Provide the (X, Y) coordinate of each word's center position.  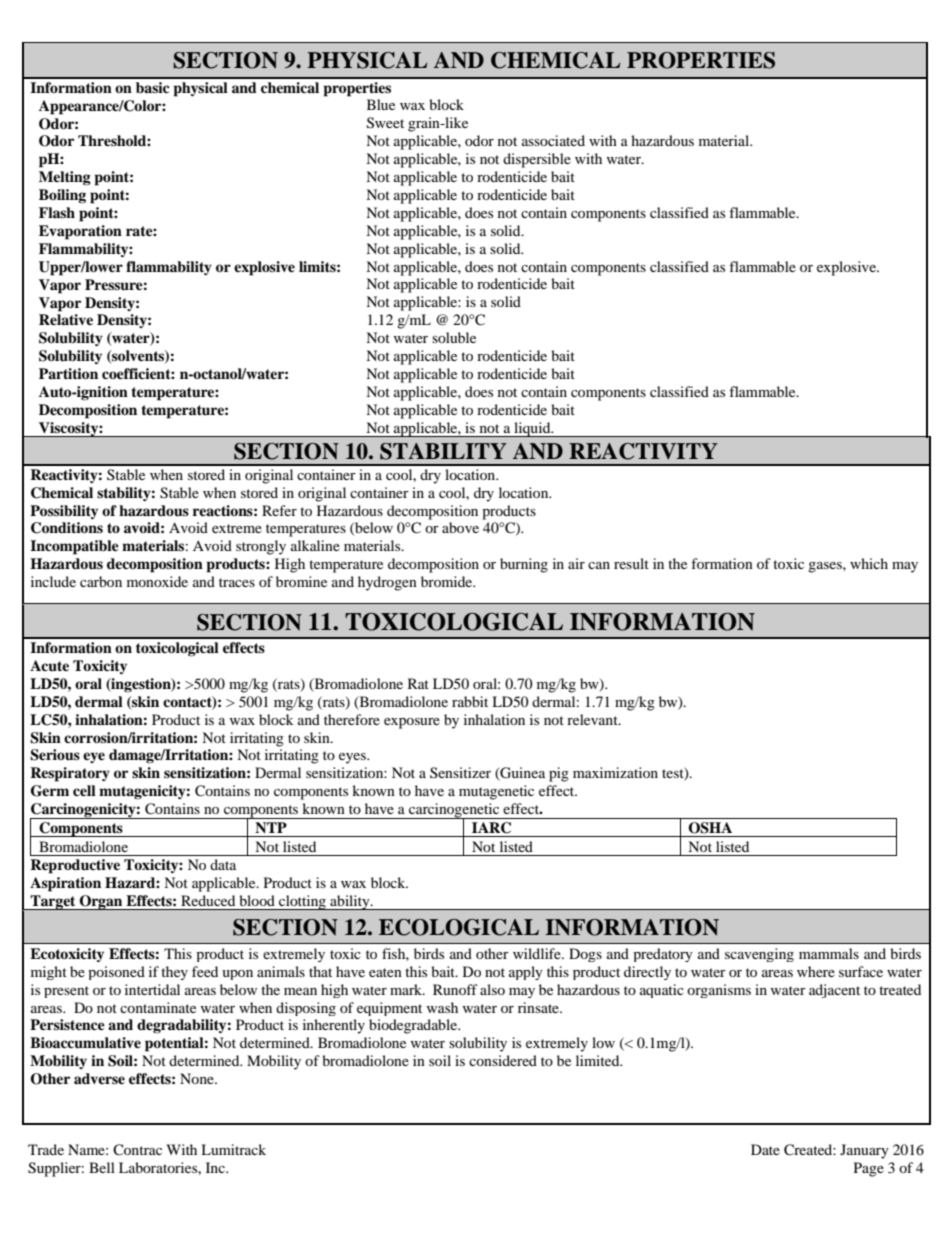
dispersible (537, 160)
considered (503, 1060)
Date (765, 1149)
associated (553, 140)
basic (153, 87)
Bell (102, 1167)
